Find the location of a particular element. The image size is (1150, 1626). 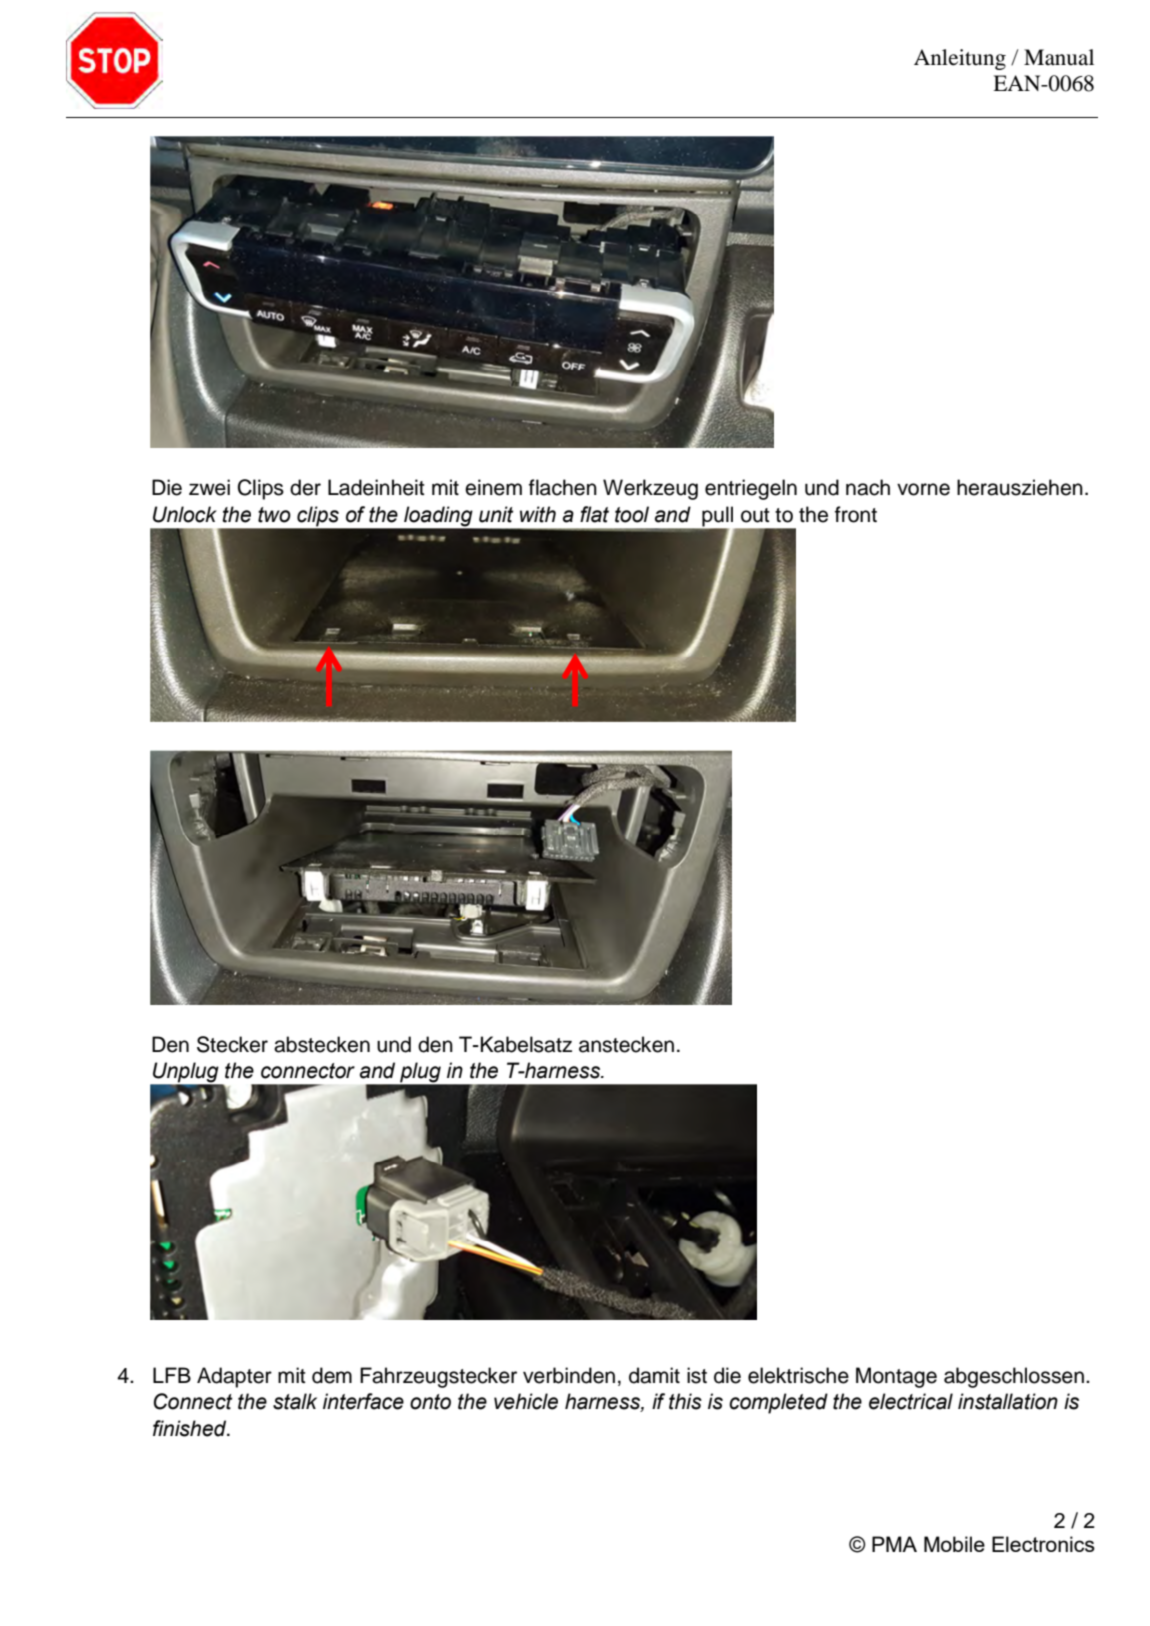

der is located at coordinates (305, 487).
